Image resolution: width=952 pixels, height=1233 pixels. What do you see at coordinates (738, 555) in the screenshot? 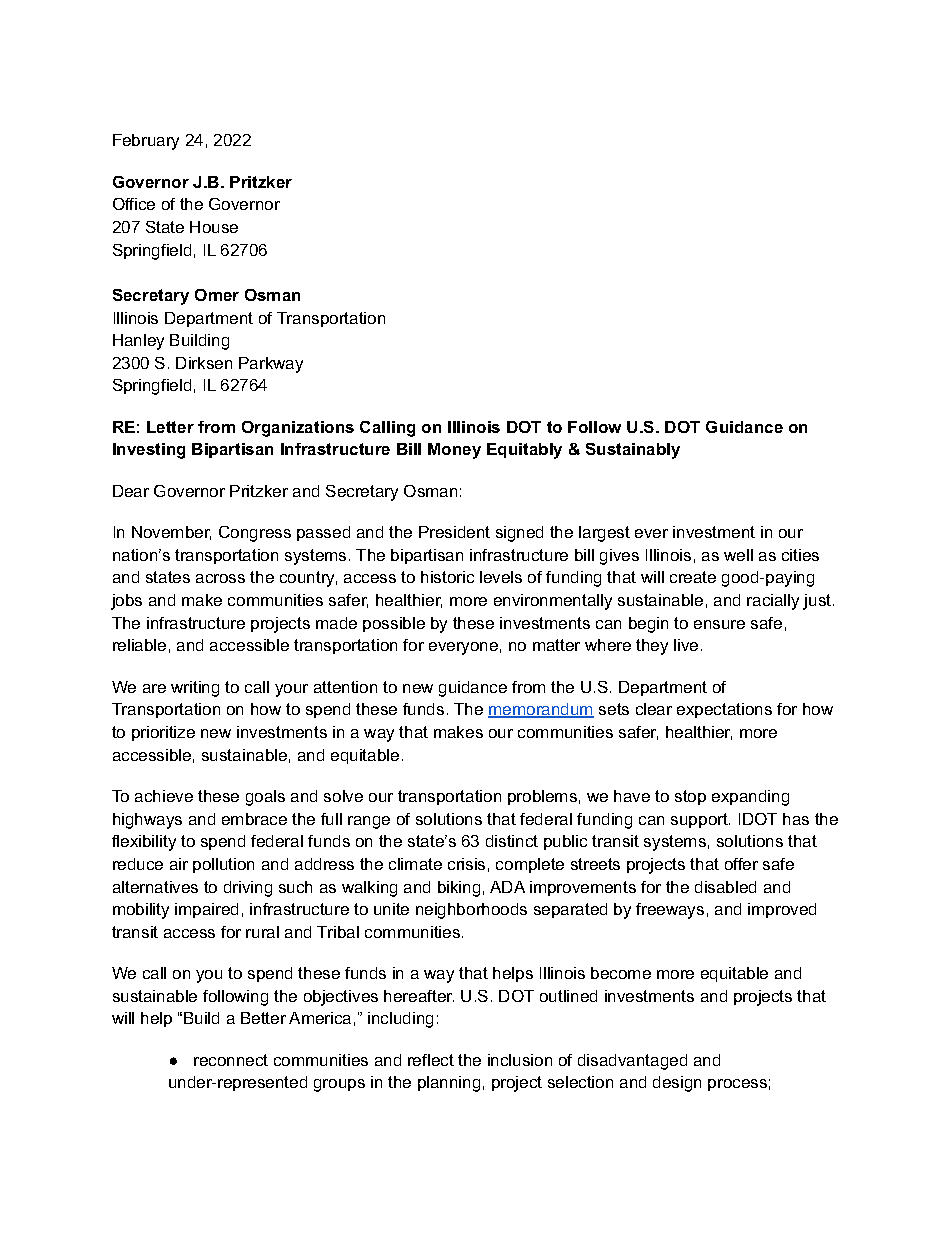
I see `well` at bounding box center [738, 555].
